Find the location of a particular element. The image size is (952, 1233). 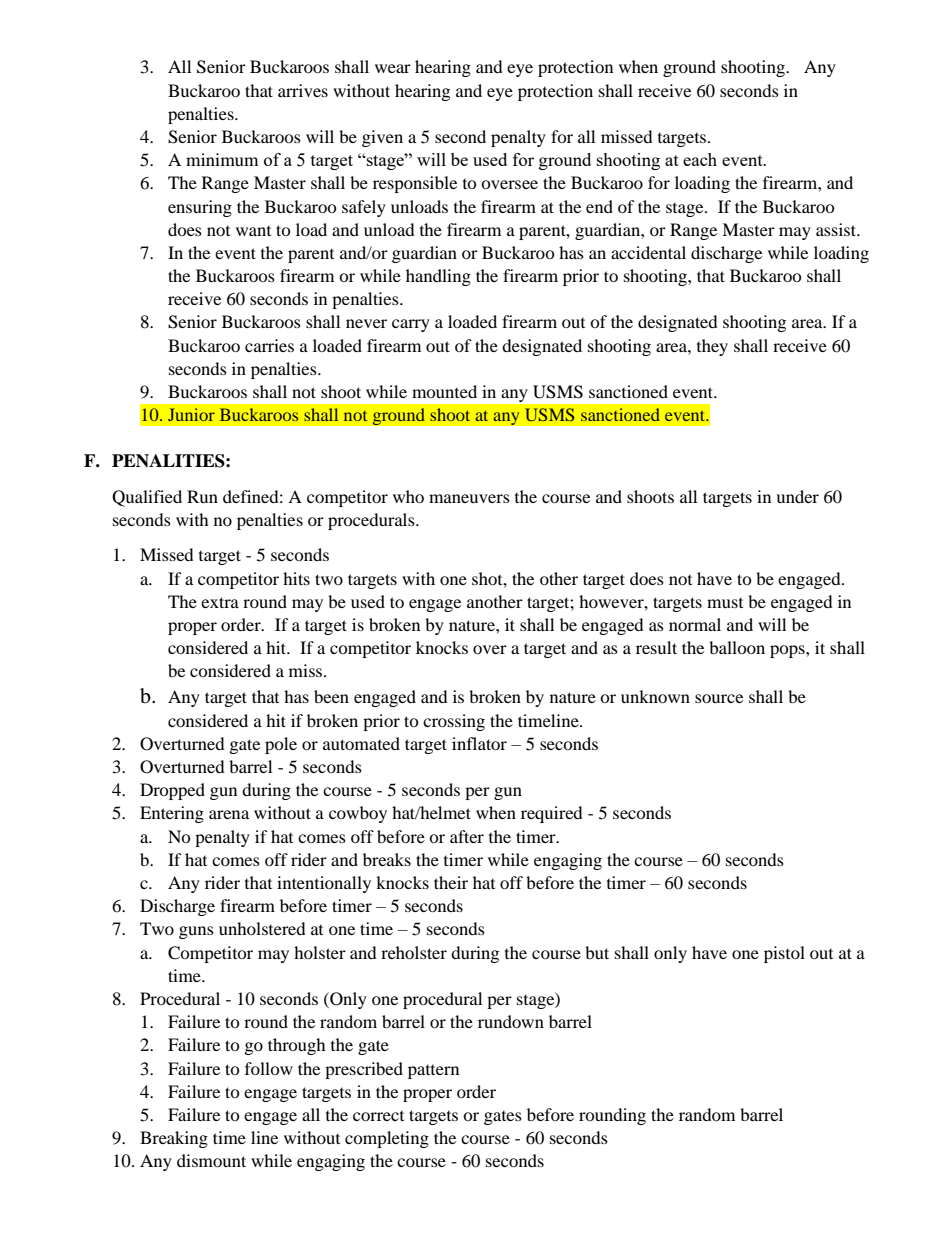

extra is located at coordinates (220, 602).
